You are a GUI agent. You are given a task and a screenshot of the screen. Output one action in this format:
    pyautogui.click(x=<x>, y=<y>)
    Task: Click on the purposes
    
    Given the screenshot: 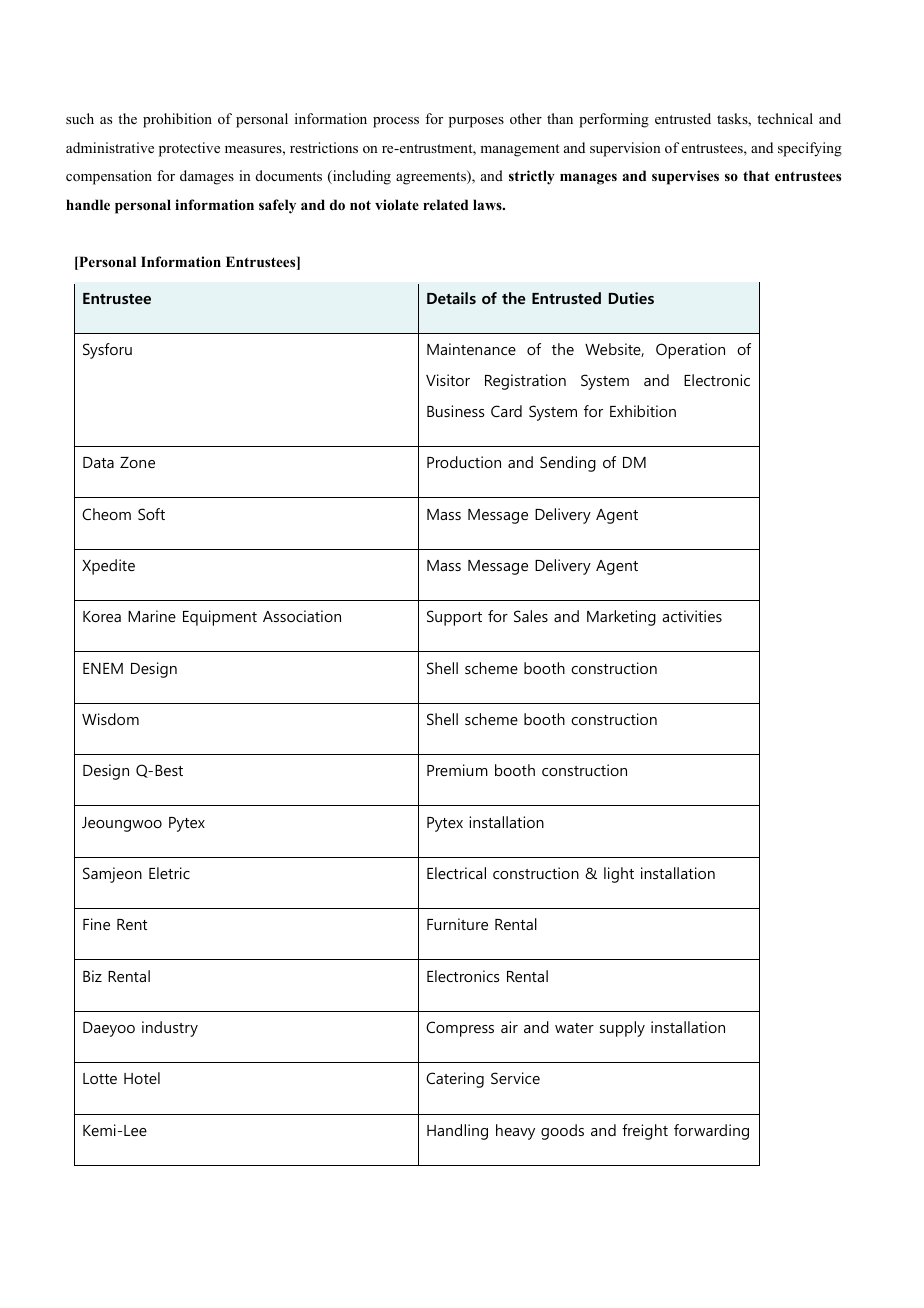 What is the action you would take?
    pyautogui.click(x=476, y=122)
